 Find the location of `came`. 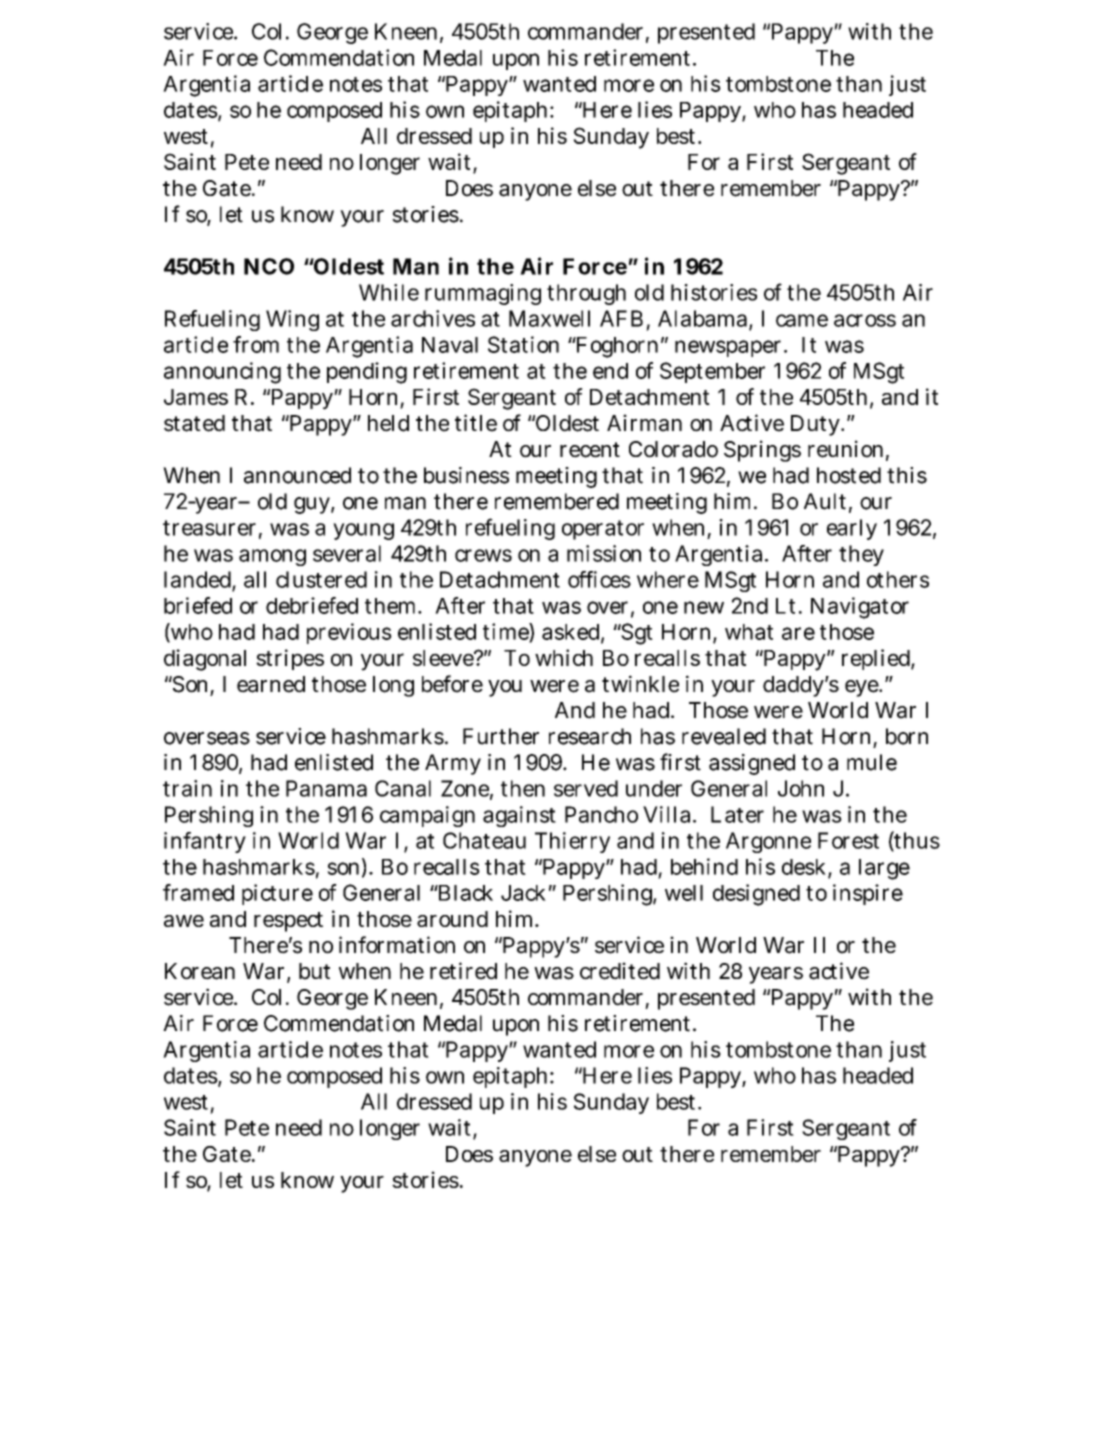

came is located at coordinates (802, 320).
